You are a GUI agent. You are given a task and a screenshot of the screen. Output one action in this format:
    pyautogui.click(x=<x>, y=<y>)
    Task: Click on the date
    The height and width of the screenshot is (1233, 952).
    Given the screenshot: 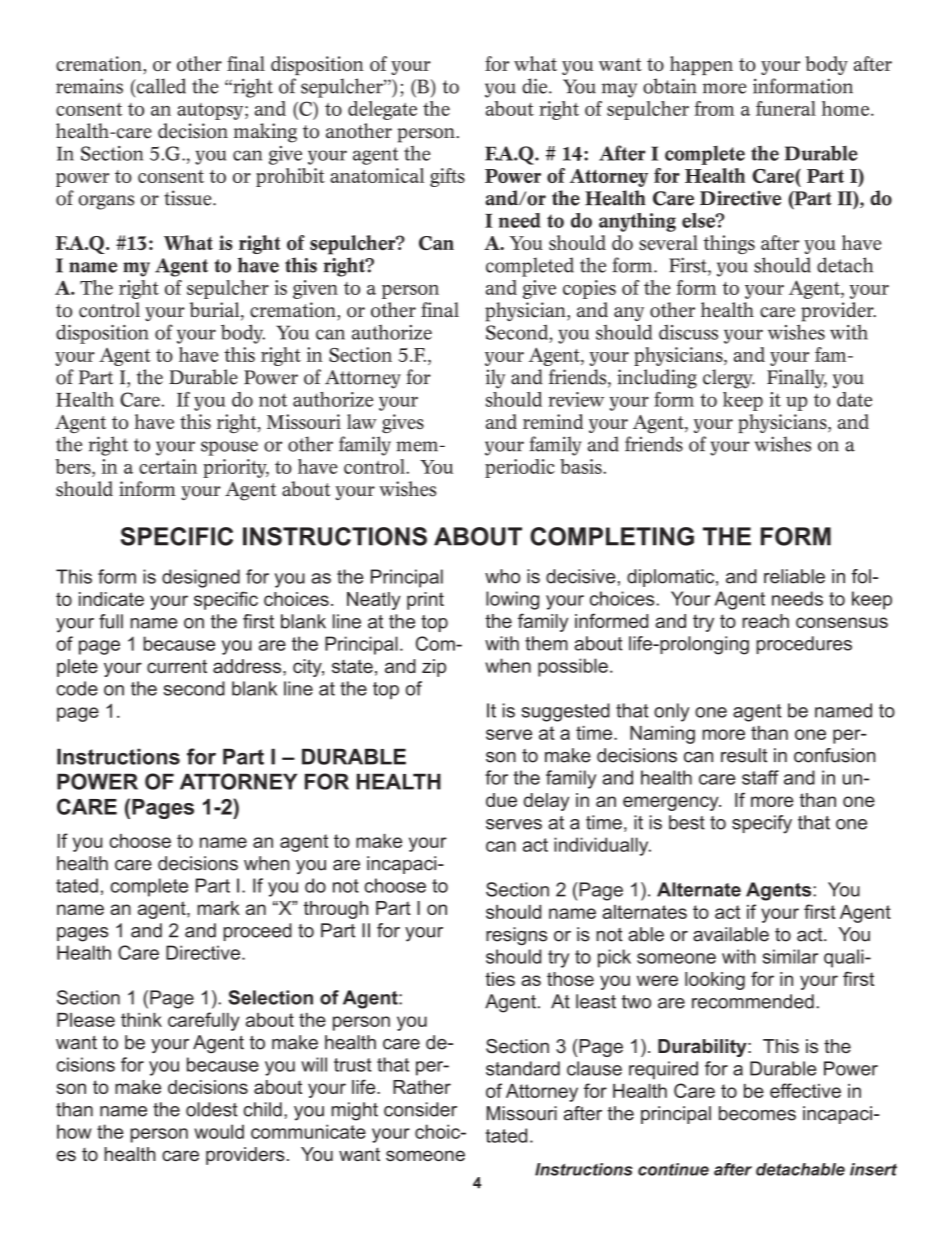 What is the action you would take?
    pyautogui.click(x=854, y=399)
